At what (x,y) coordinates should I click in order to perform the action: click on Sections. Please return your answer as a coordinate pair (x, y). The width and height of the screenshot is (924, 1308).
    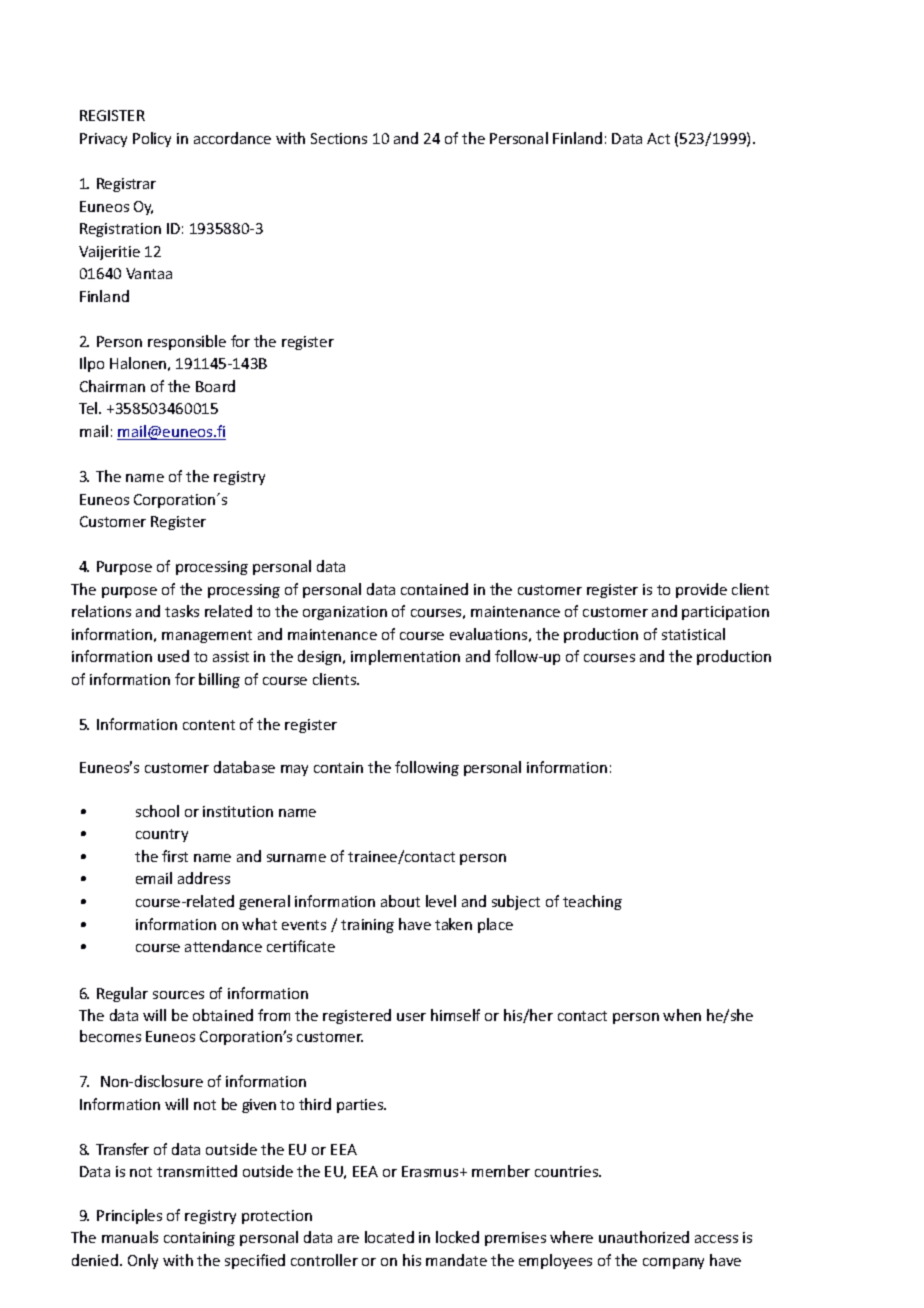
    Looking at the image, I should click on (339, 138).
